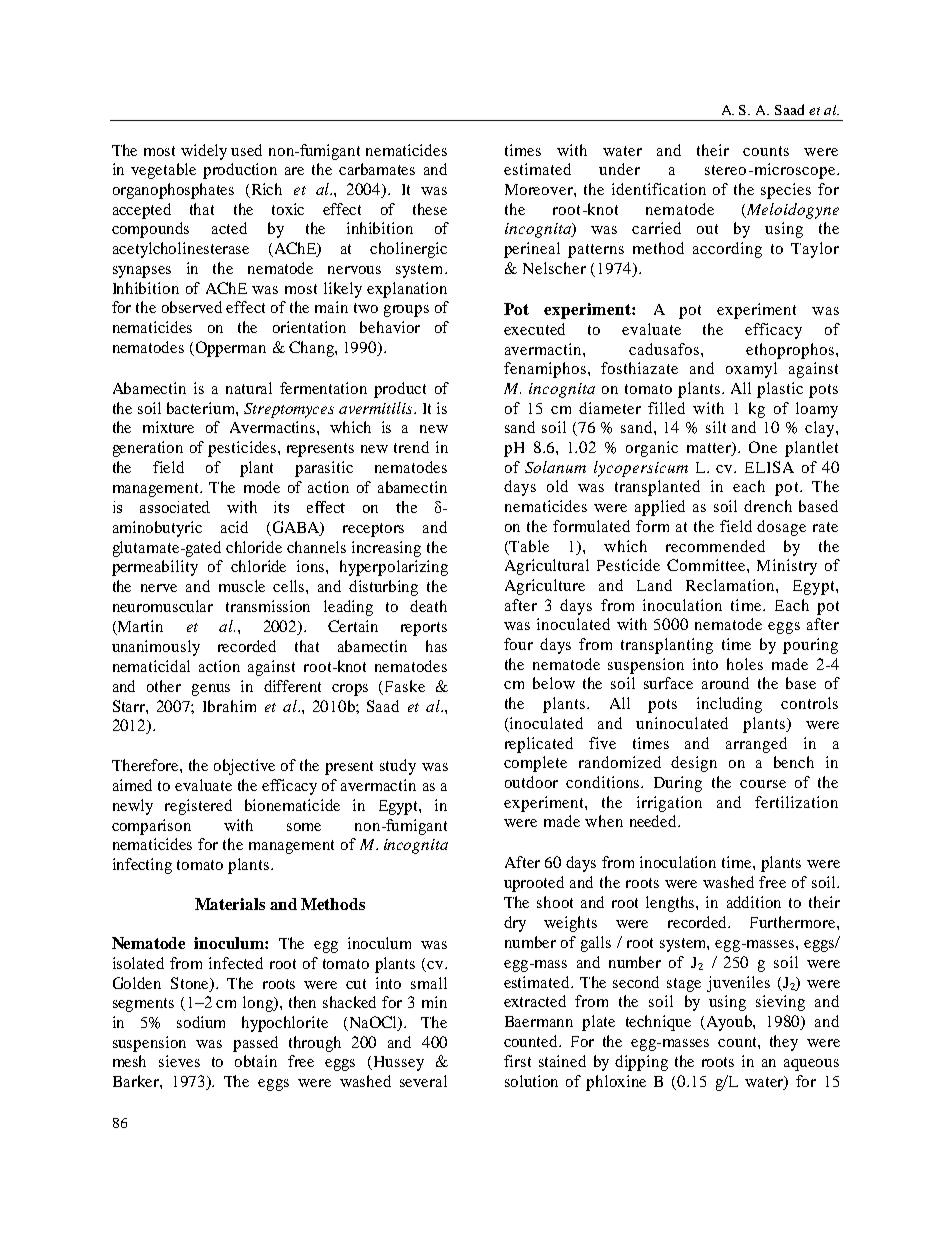 The width and height of the page is (952, 1233). What do you see at coordinates (262, 487) in the page?
I see `mode` at bounding box center [262, 487].
